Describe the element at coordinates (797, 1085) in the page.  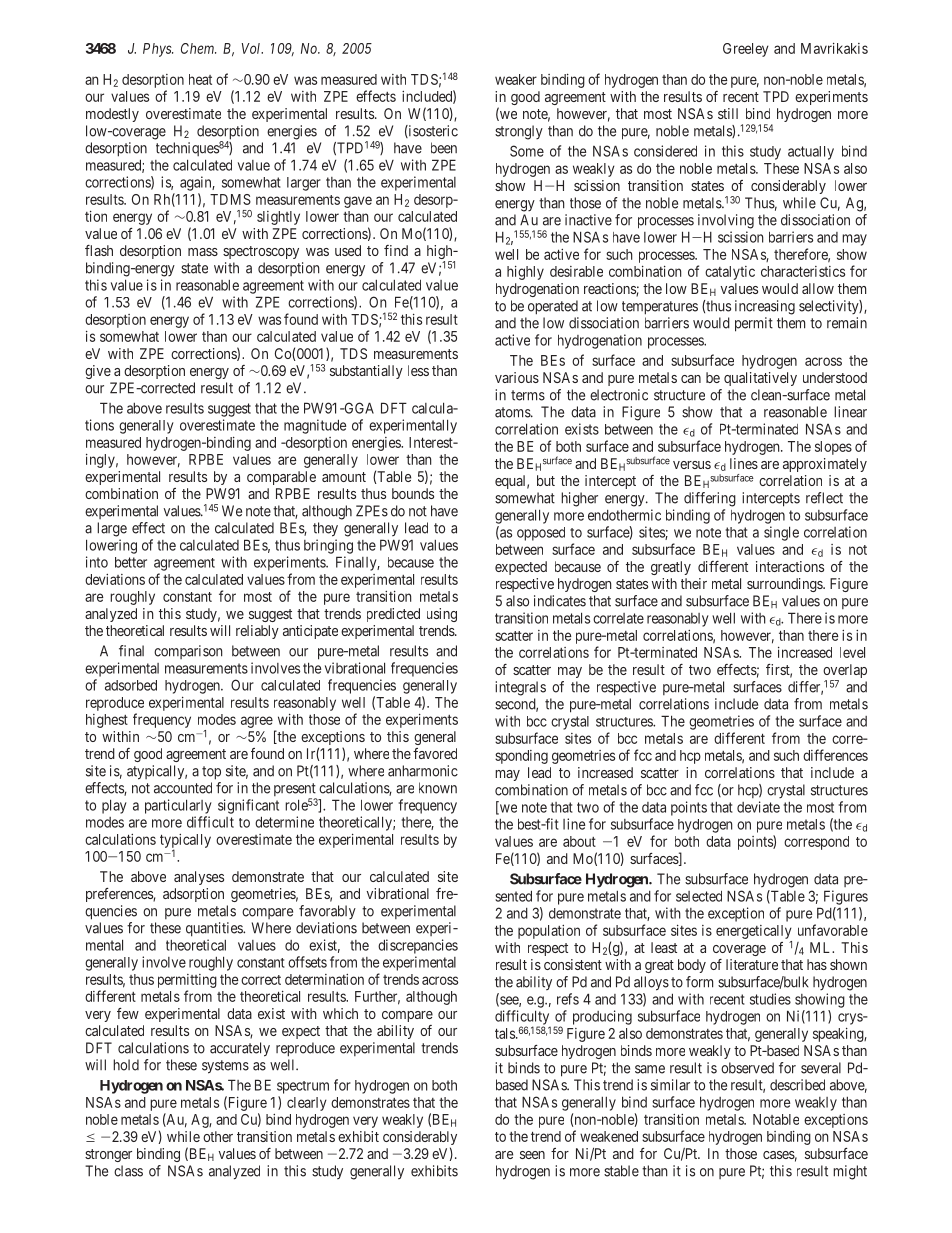
I see `described` at that location.
